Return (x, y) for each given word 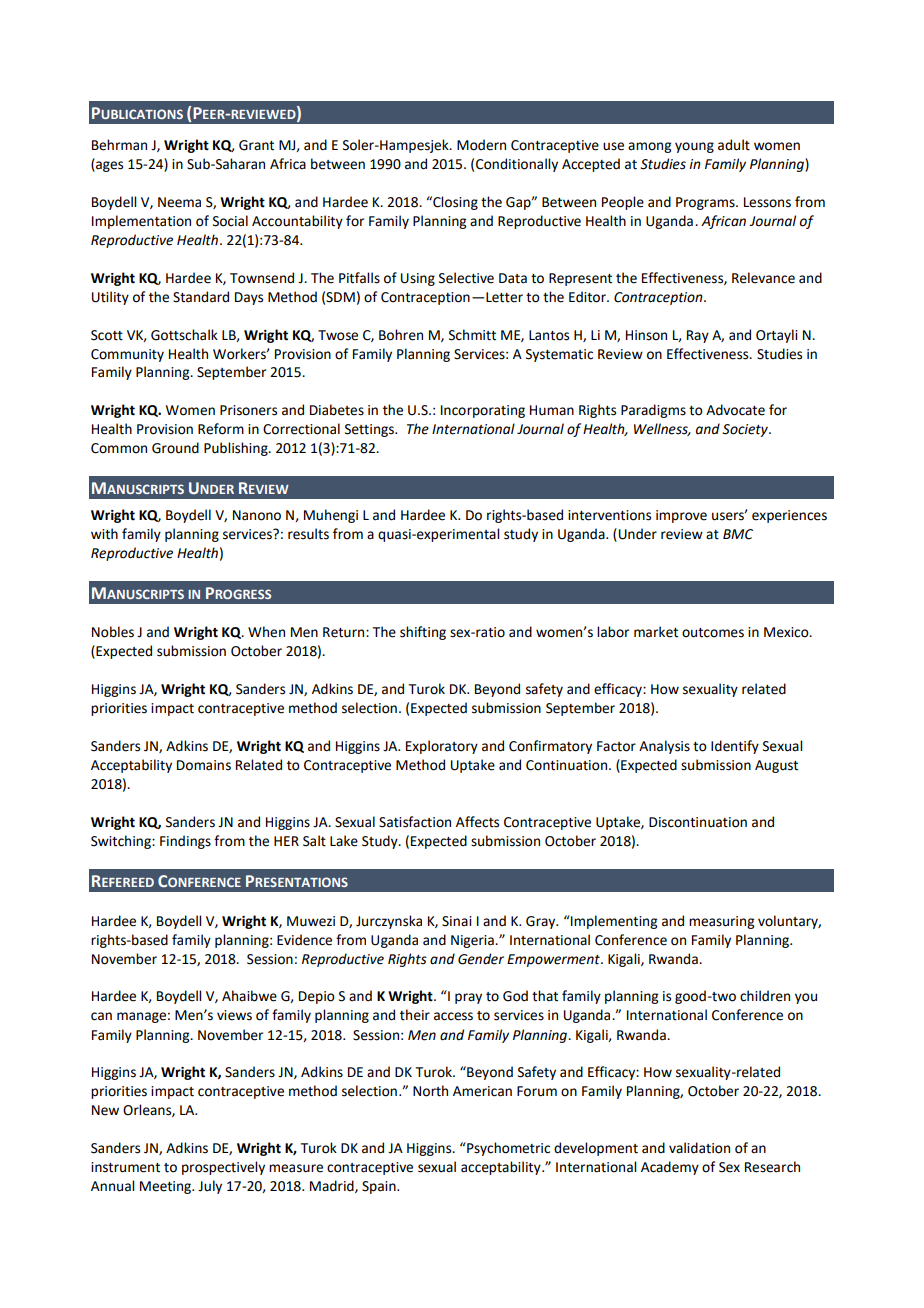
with (104, 534)
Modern (481, 145)
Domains (204, 765)
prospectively (223, 1168)
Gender (481, 959)
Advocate (735, 410)
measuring (721, 922)
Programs (706, 203)
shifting (423, 633)
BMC (738, 534)
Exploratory (442, 747)
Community (127, 355)
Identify (735, 747)
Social (230, 221)
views (234, 1015)
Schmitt (472, 335)
